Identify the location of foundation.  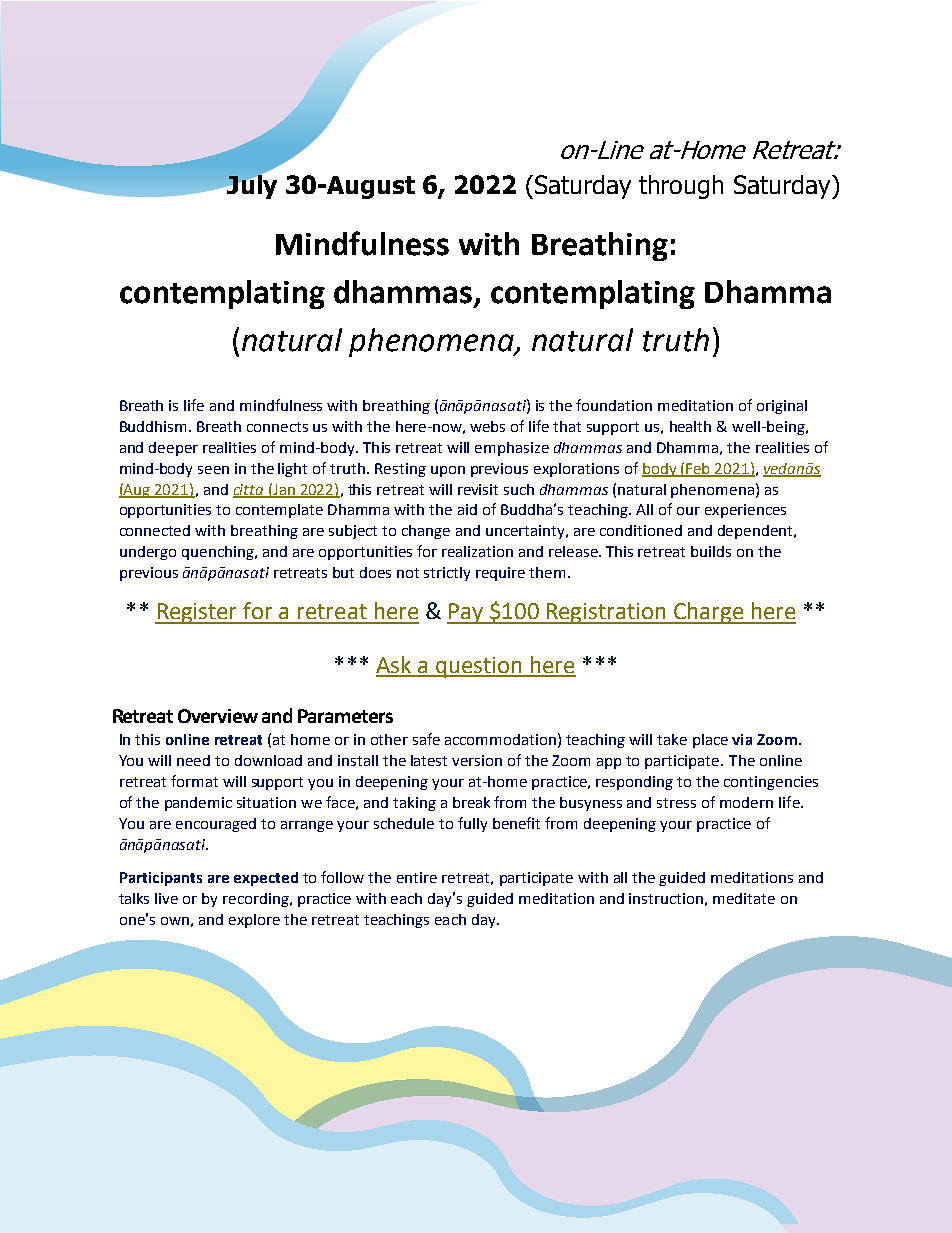
(614, 405).
